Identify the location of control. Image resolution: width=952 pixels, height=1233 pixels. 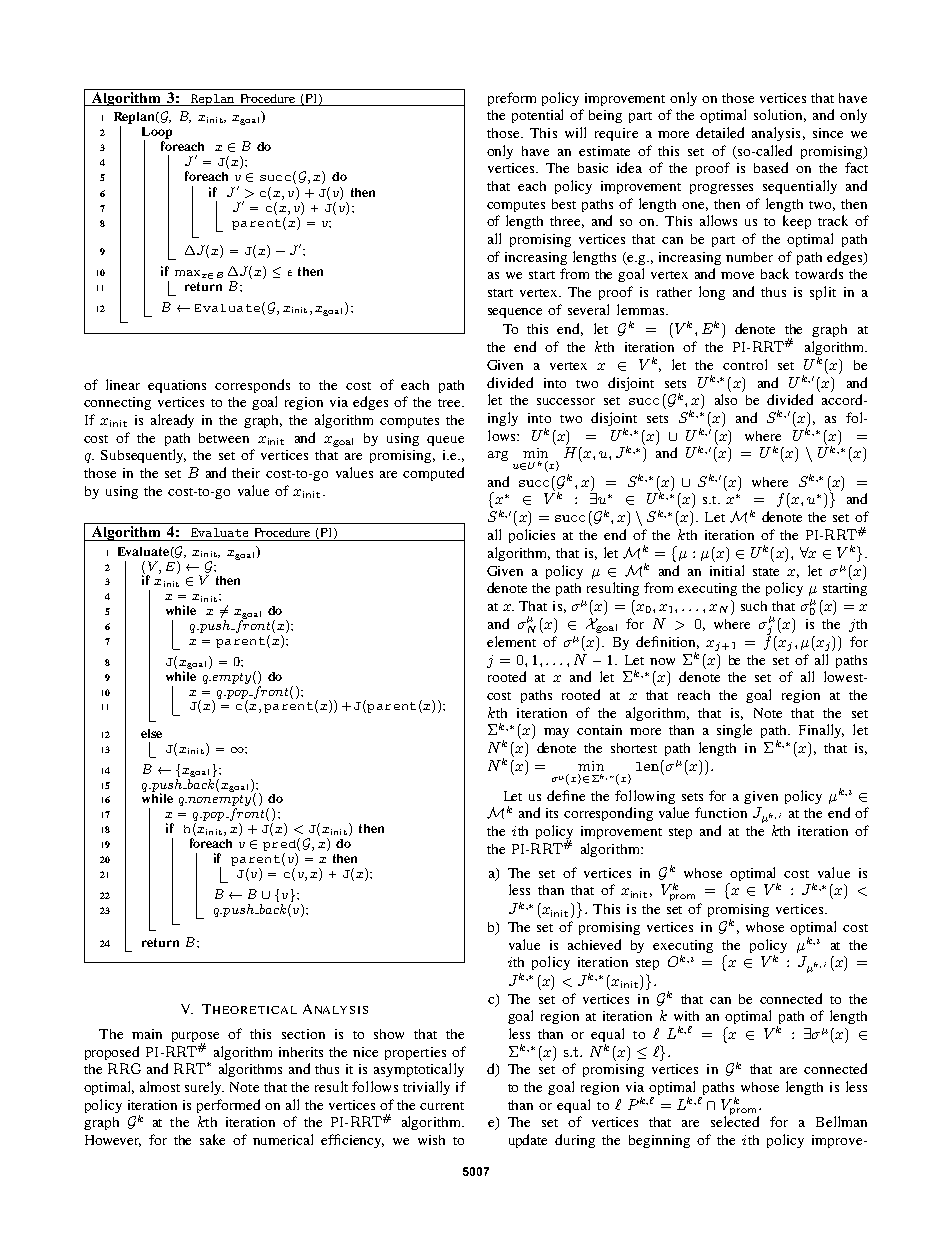
(745, 364).
